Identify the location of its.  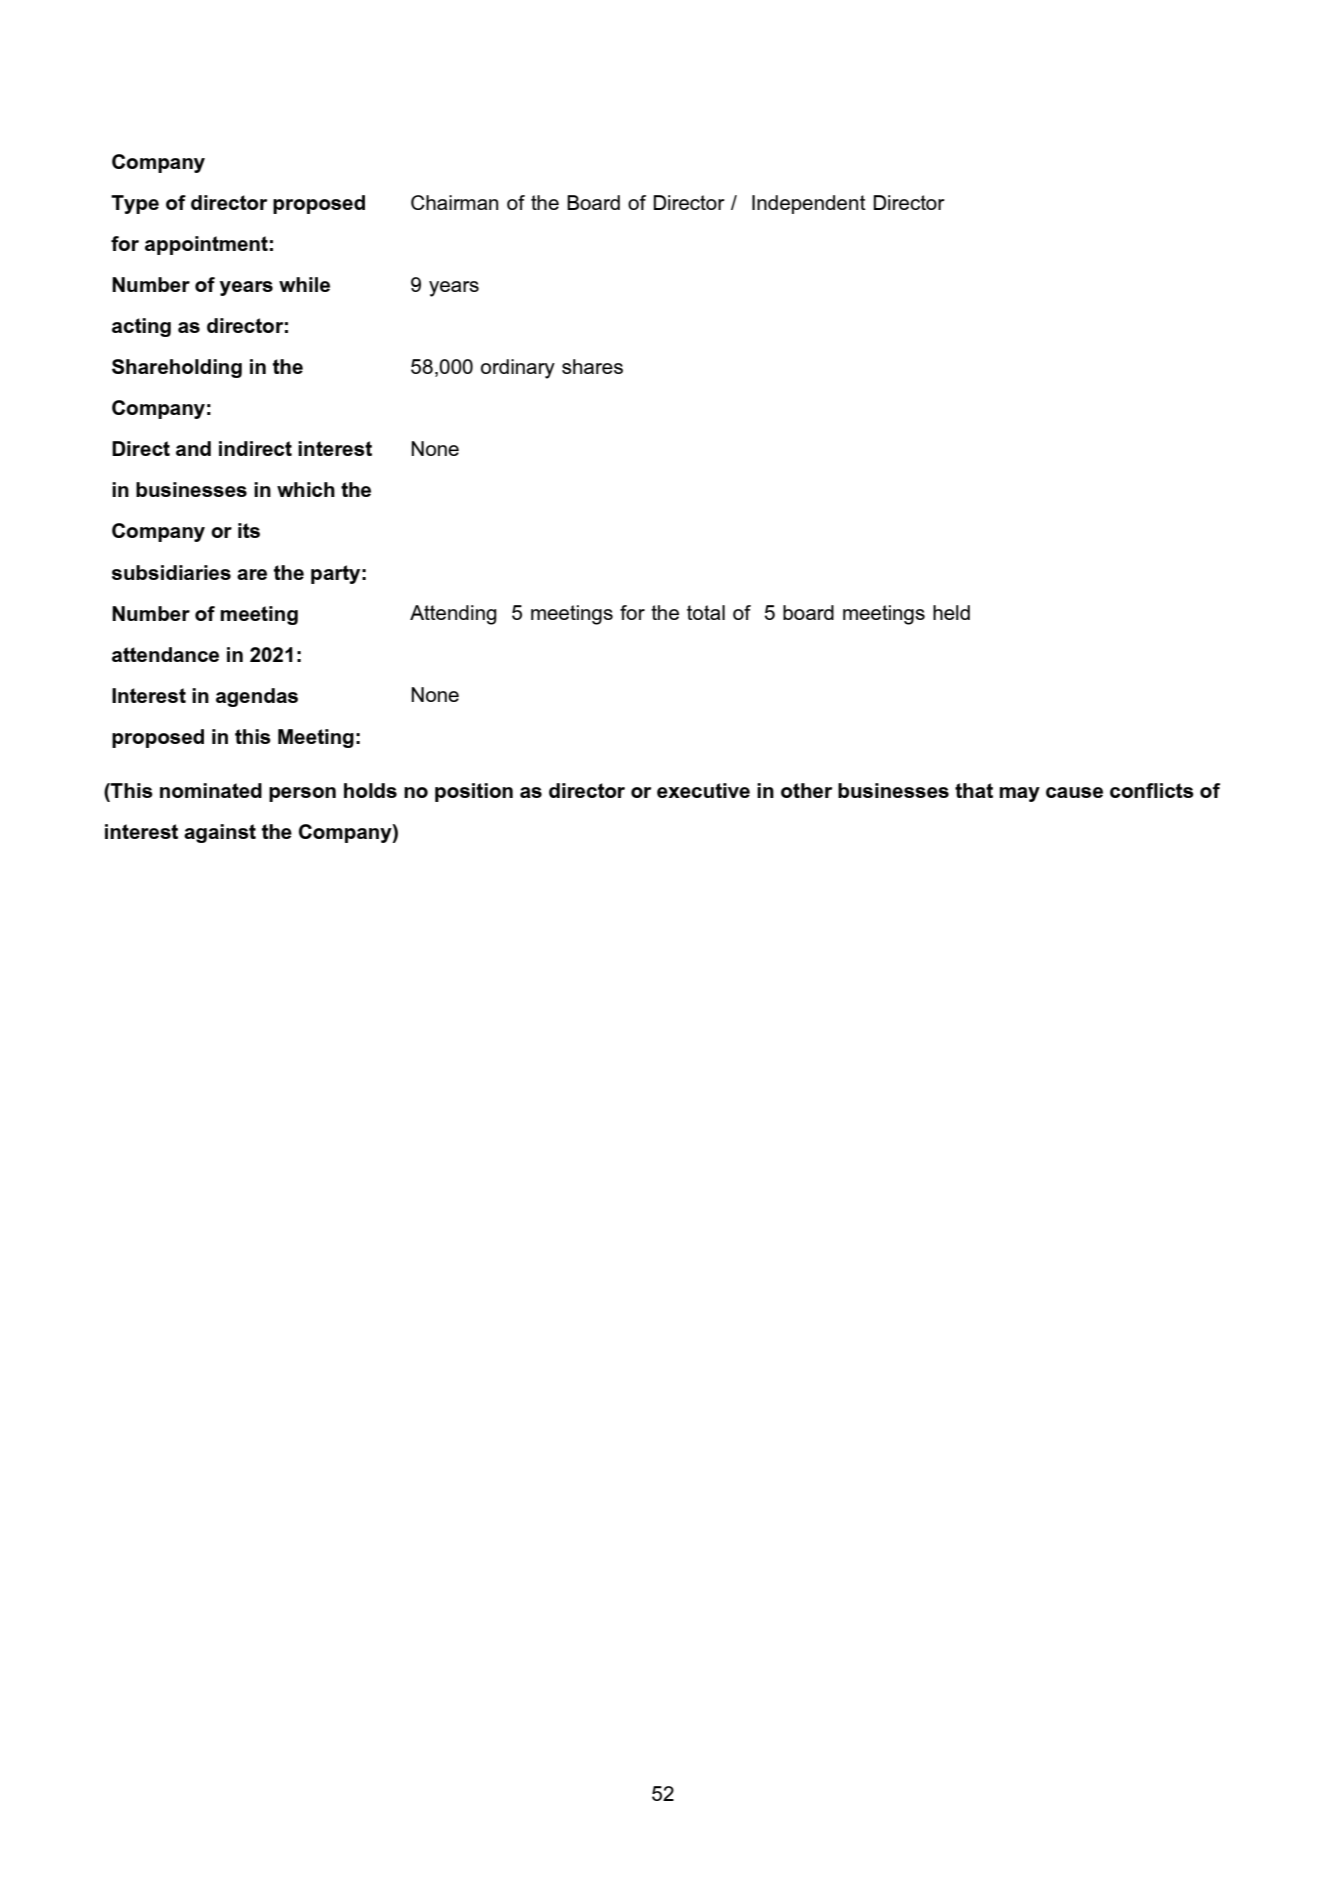
(249, 530).
